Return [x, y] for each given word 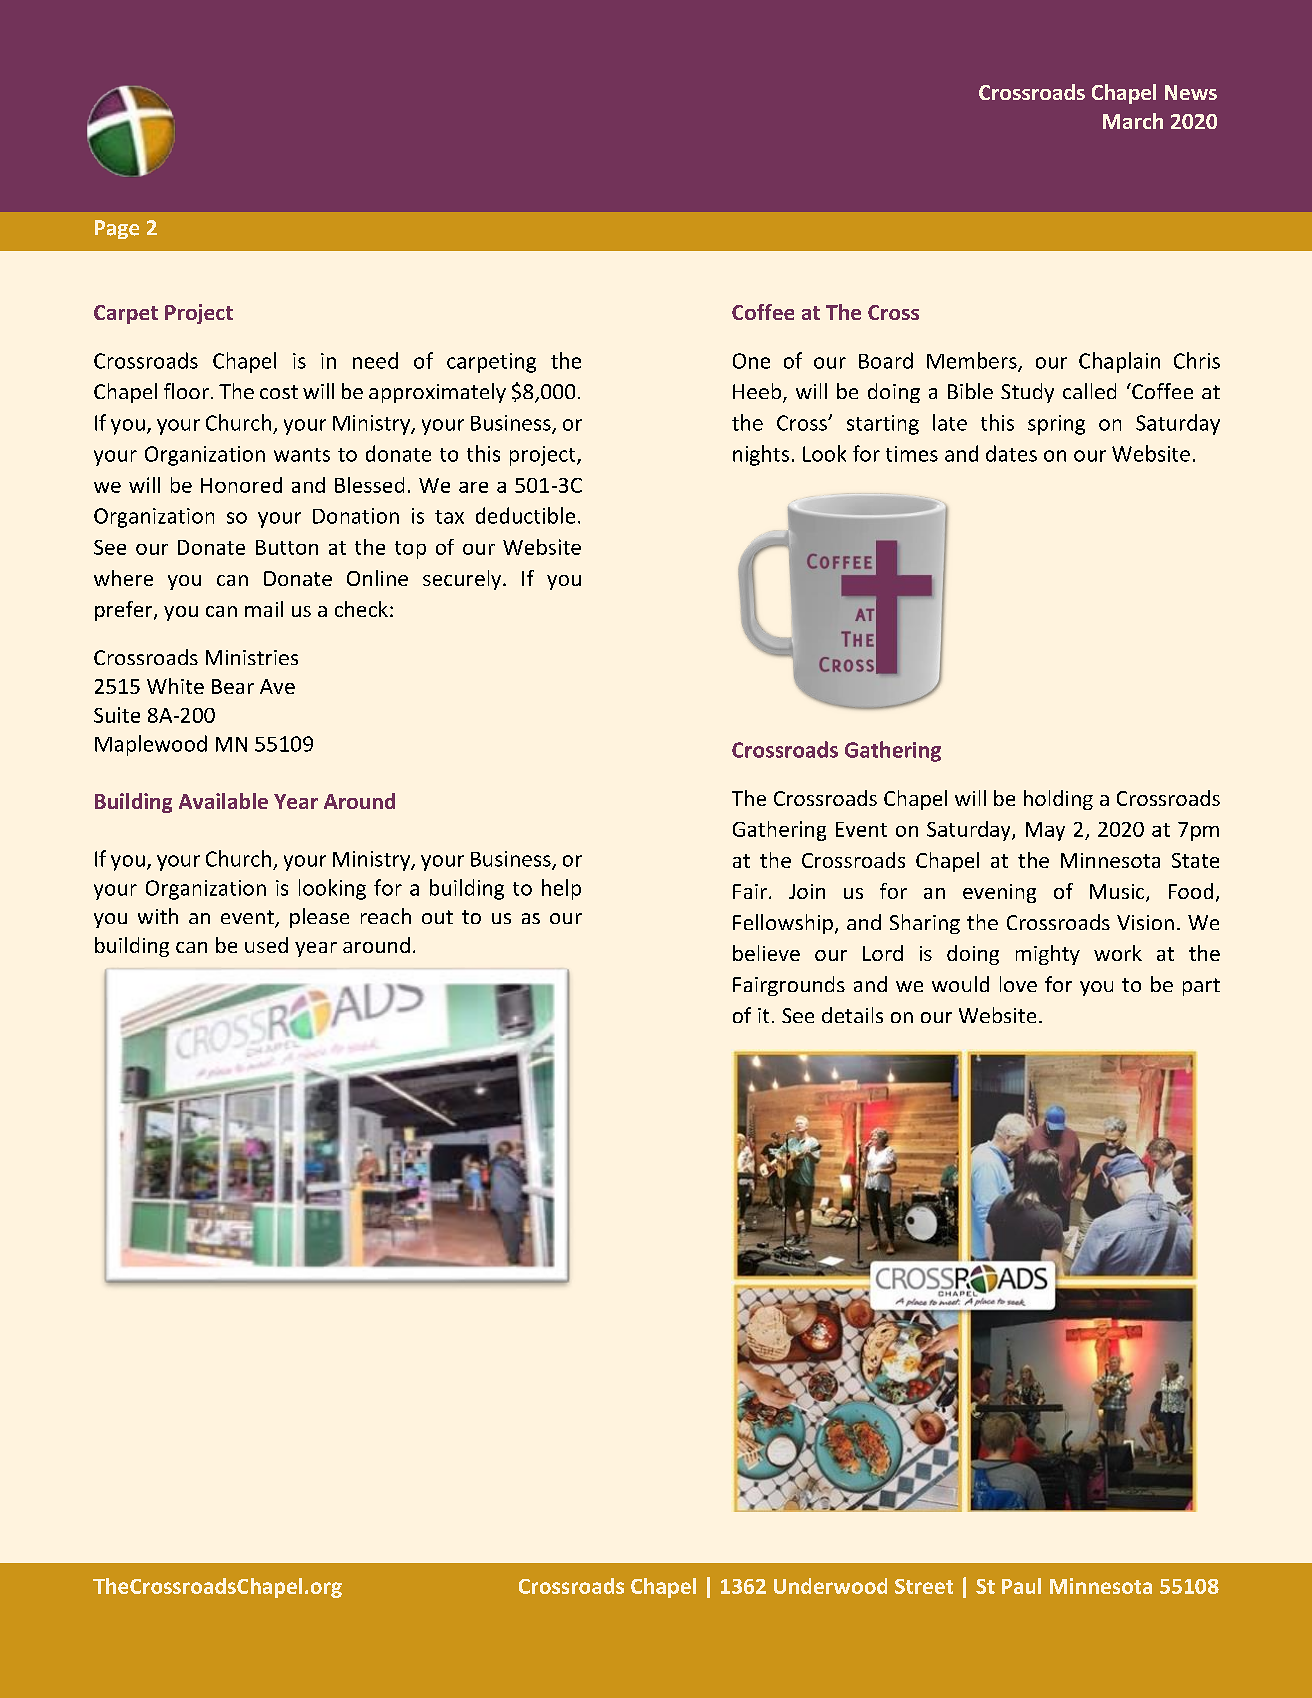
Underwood [830, 1586]
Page [117, 229]
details [852, 1015]
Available [223, 801]
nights [761, 455]
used [266, 945]
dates [1011, 453]
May [1045, 831]
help [561, 889]
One [751, 361]
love [1018, 984]
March [1133, 121]
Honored [241, 485]
